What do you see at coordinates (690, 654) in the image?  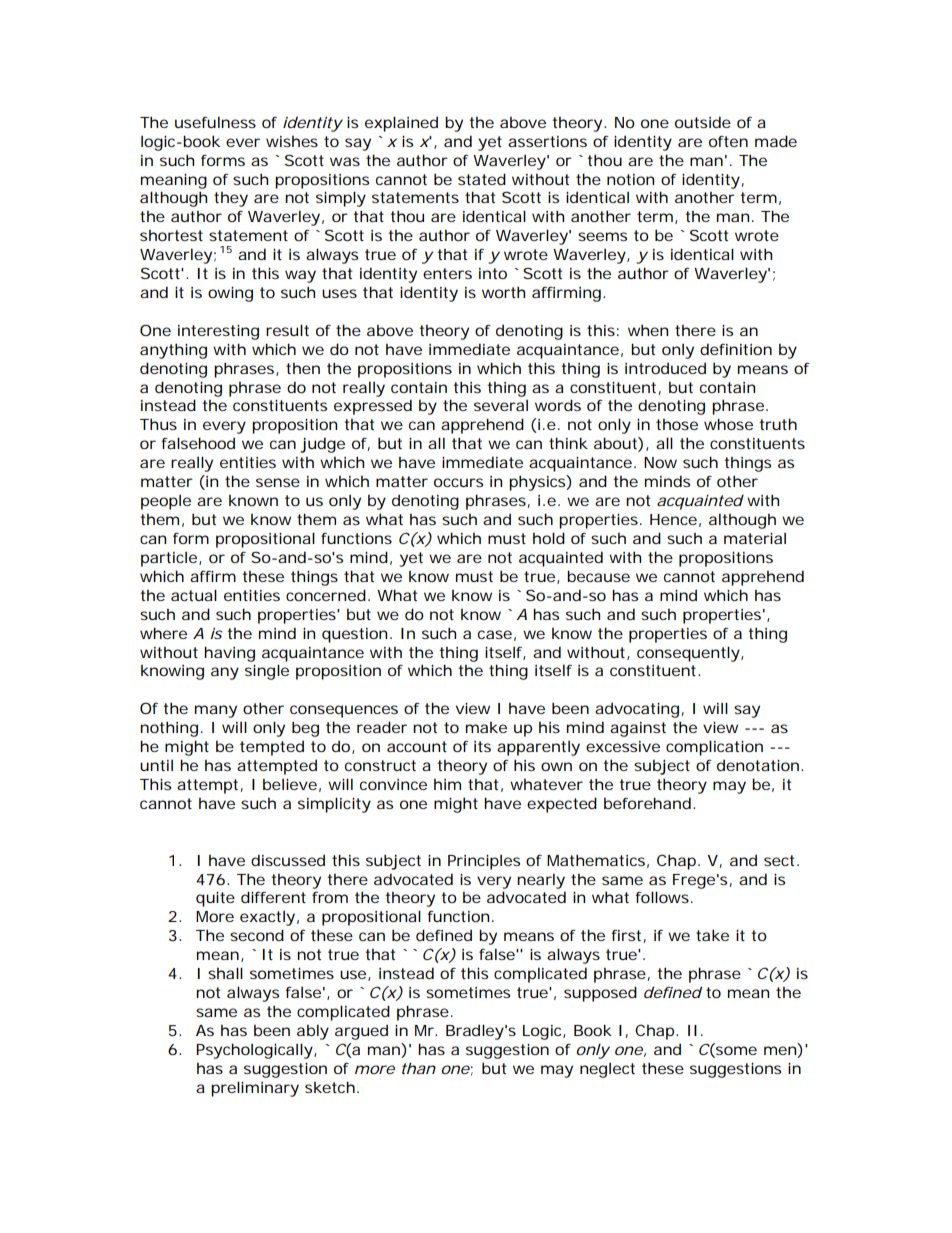 I see `consequently` at bounding box center [690, 654].
